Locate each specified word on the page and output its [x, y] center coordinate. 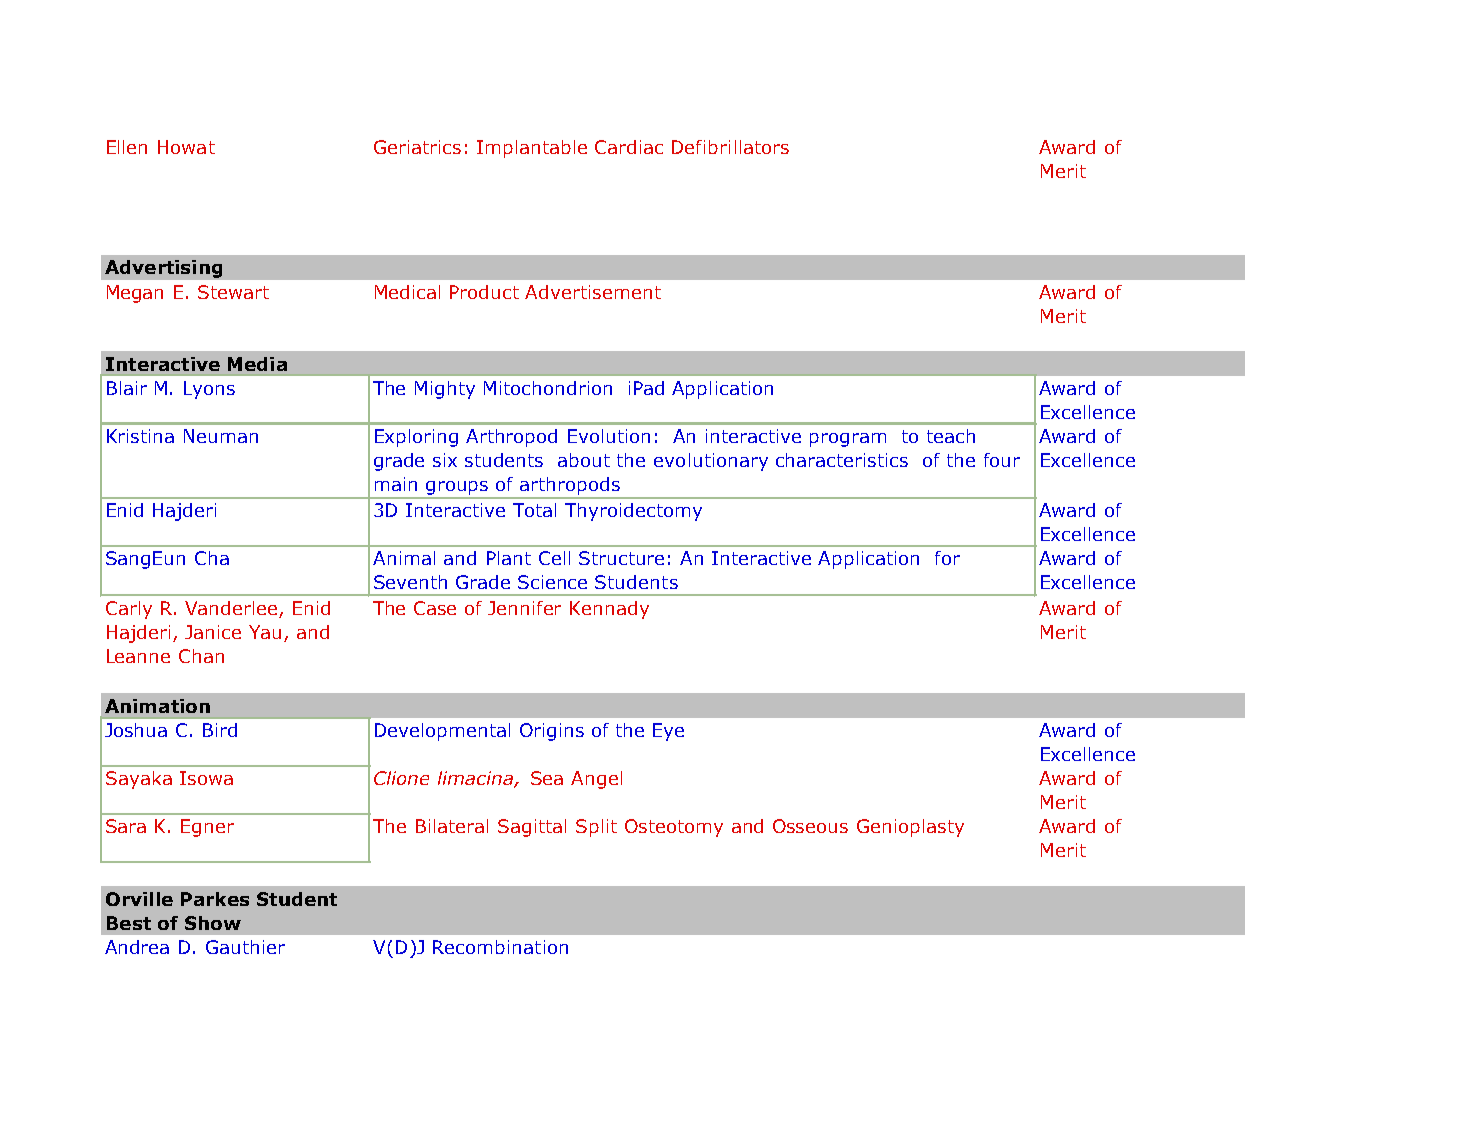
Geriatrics [417, 147]
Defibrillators [730, 147]
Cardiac [629, 147]
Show [213, 923]
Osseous [810, 826]
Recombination [500, 947]
